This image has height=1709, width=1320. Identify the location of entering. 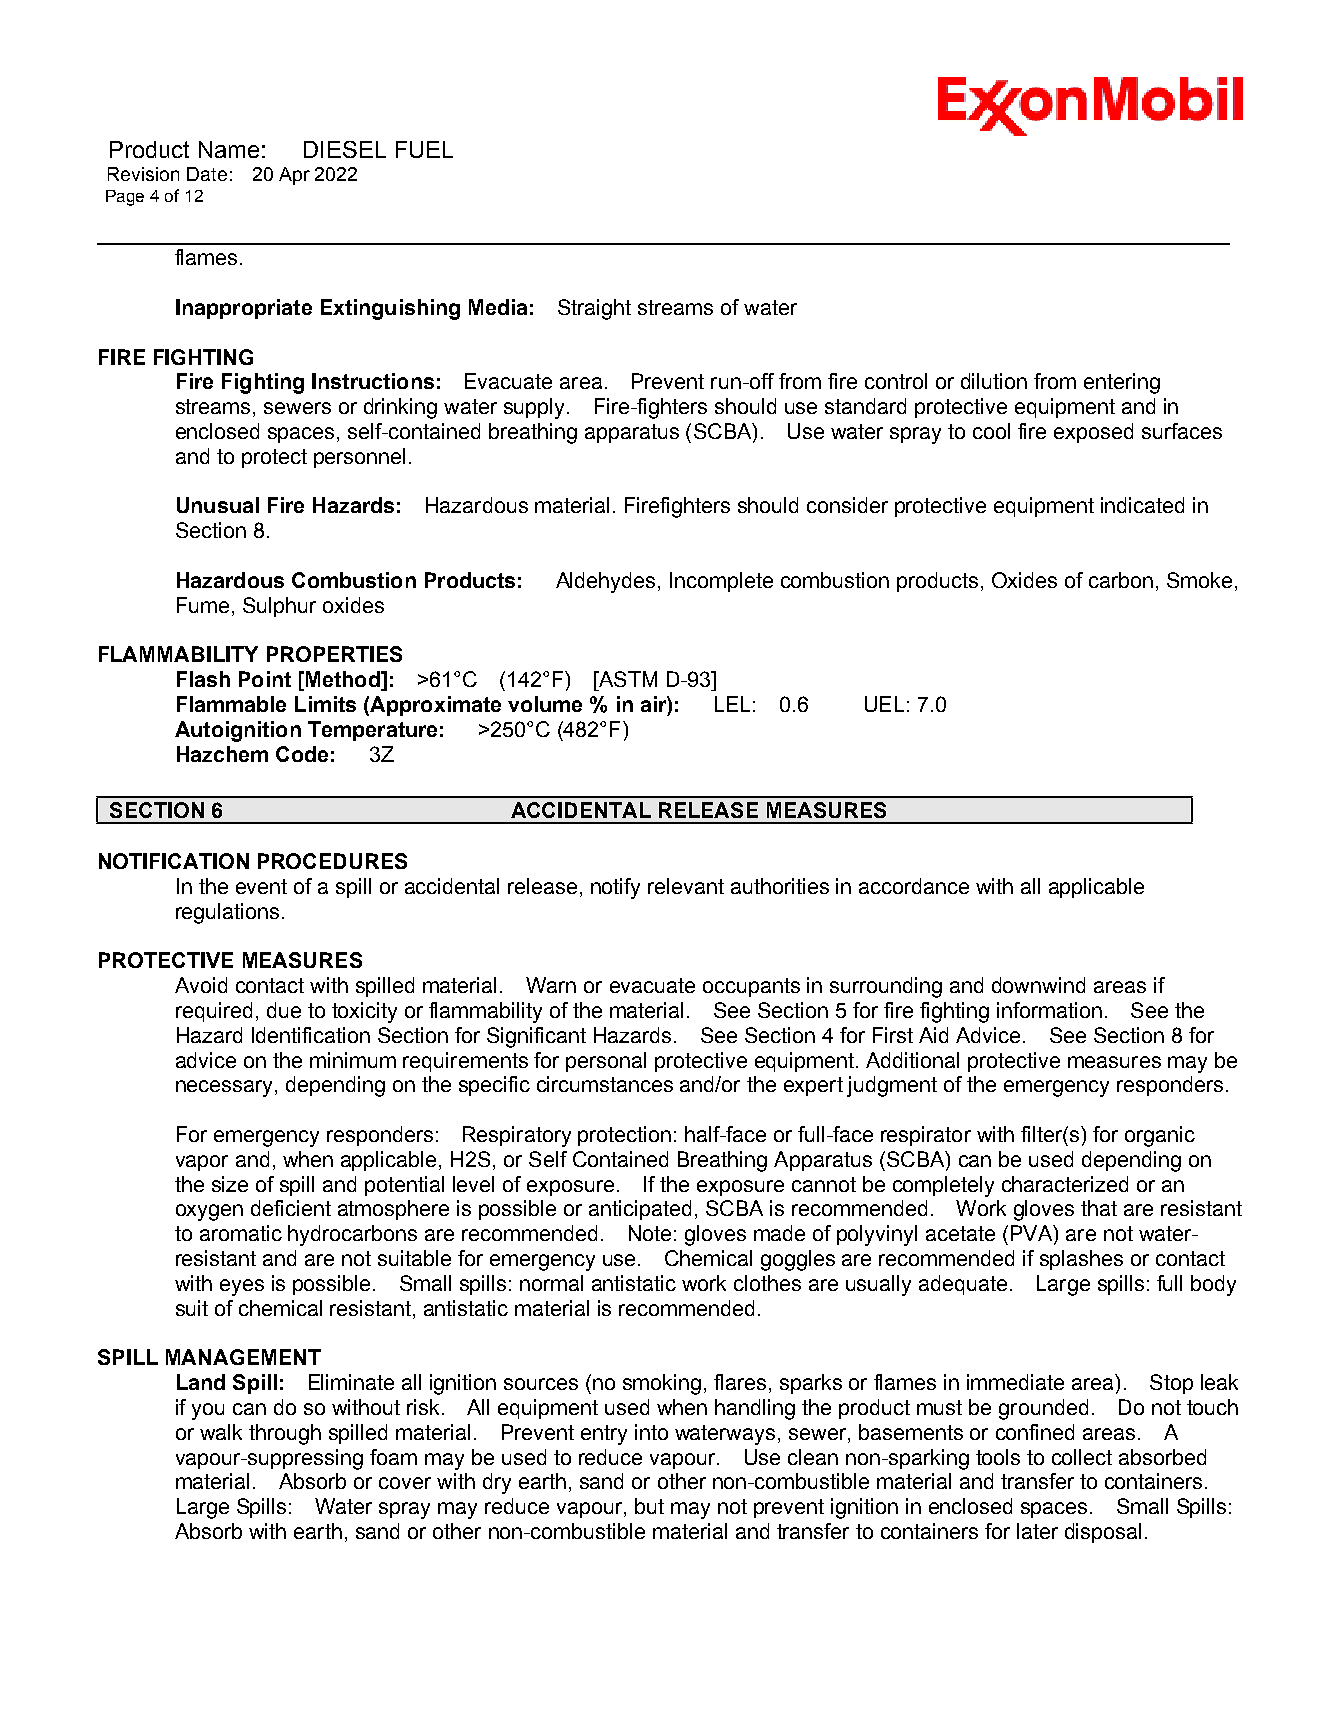
(1122, 383).
